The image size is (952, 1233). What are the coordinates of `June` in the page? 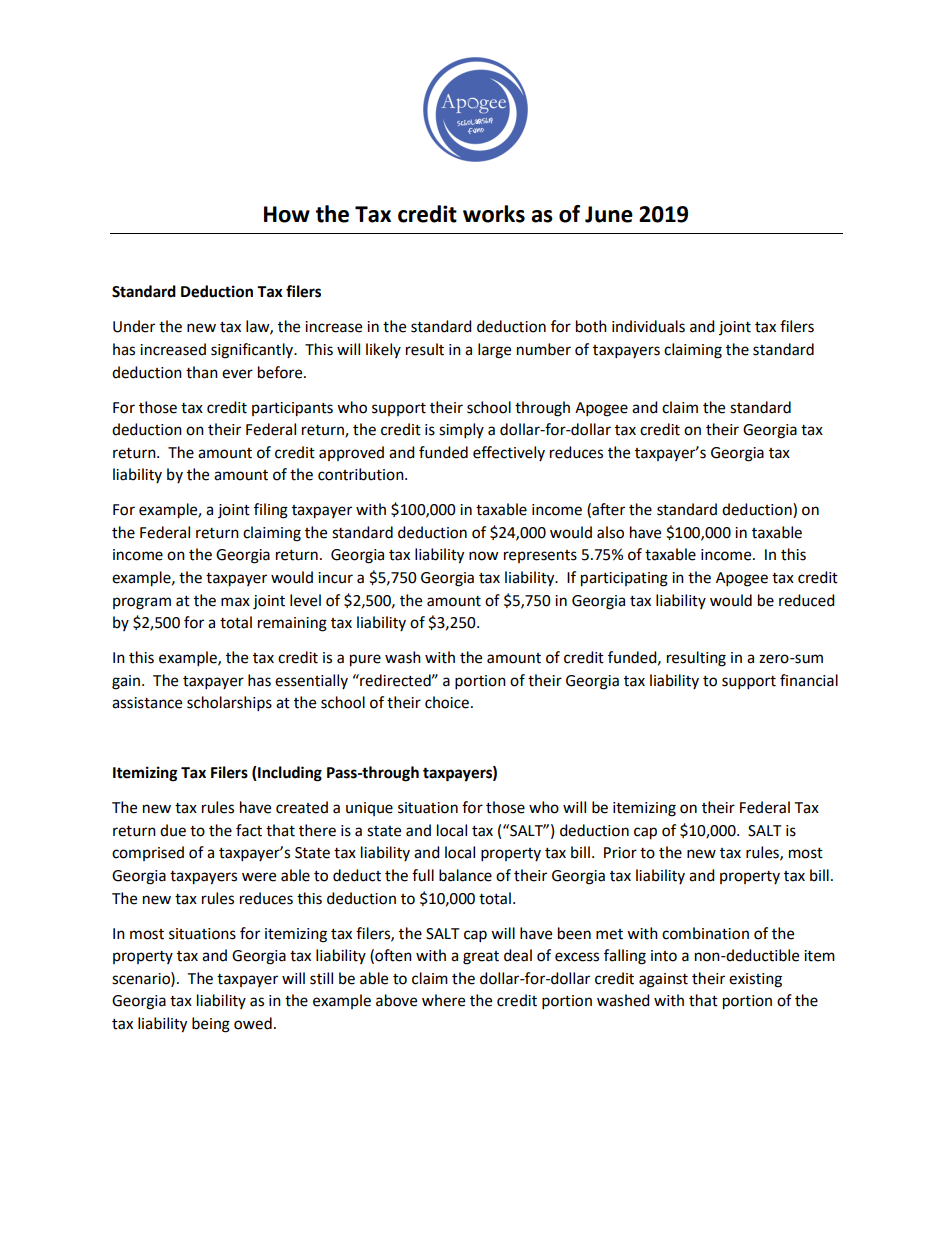 It's located at (609, 214).
